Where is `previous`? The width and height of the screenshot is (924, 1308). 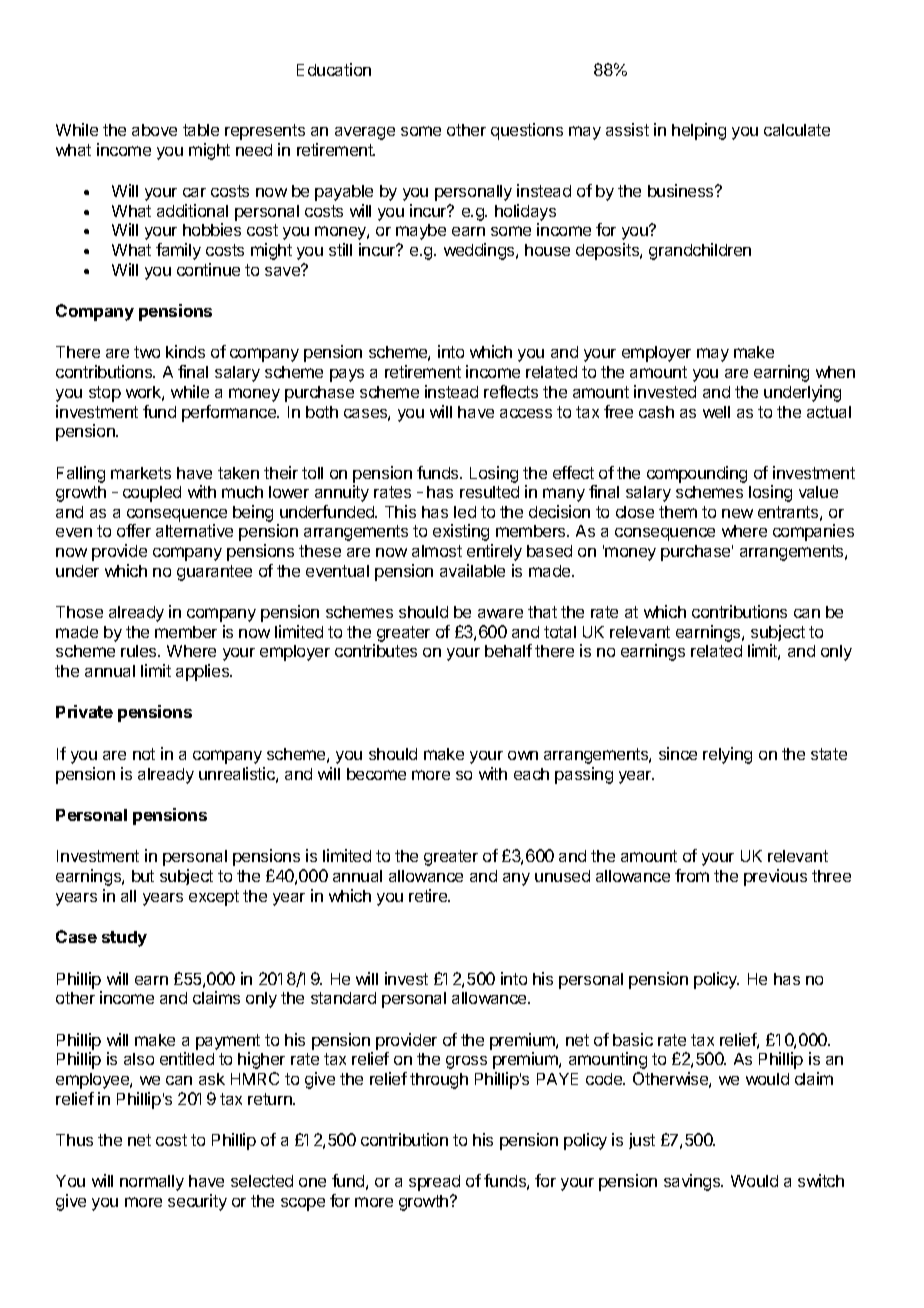
previous is located at coordinates (775, 877).
